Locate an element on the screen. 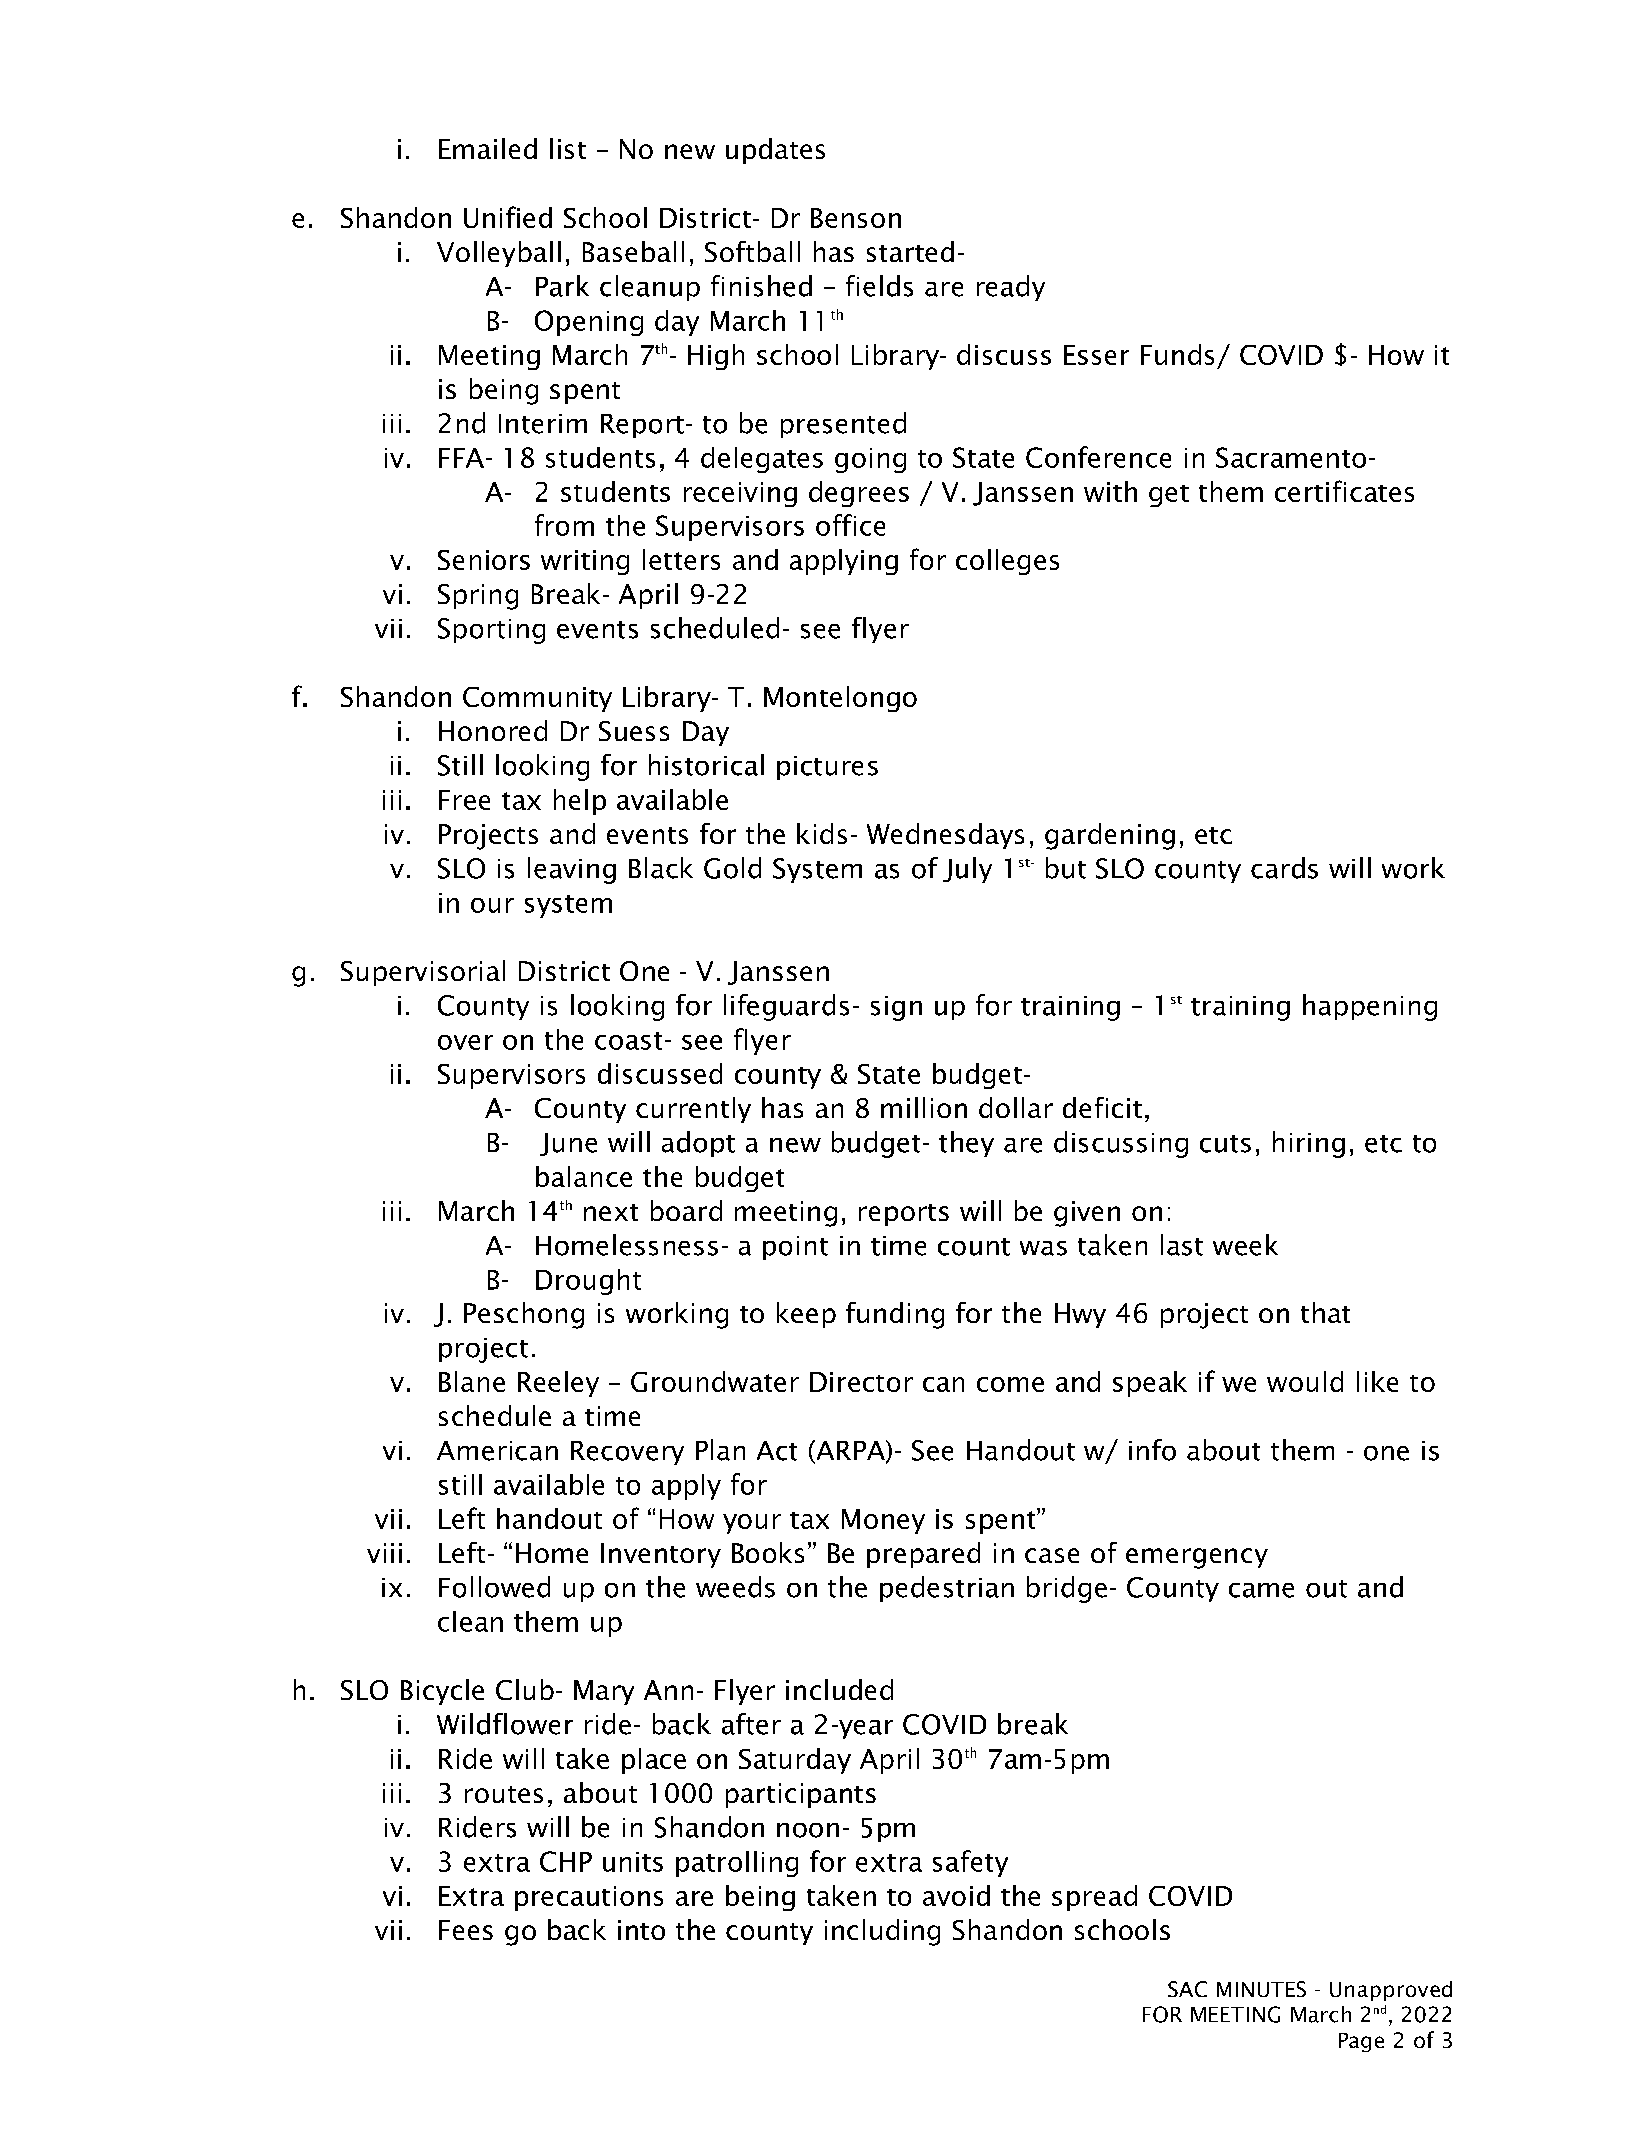  million is located at coordinates (924, 1107).
